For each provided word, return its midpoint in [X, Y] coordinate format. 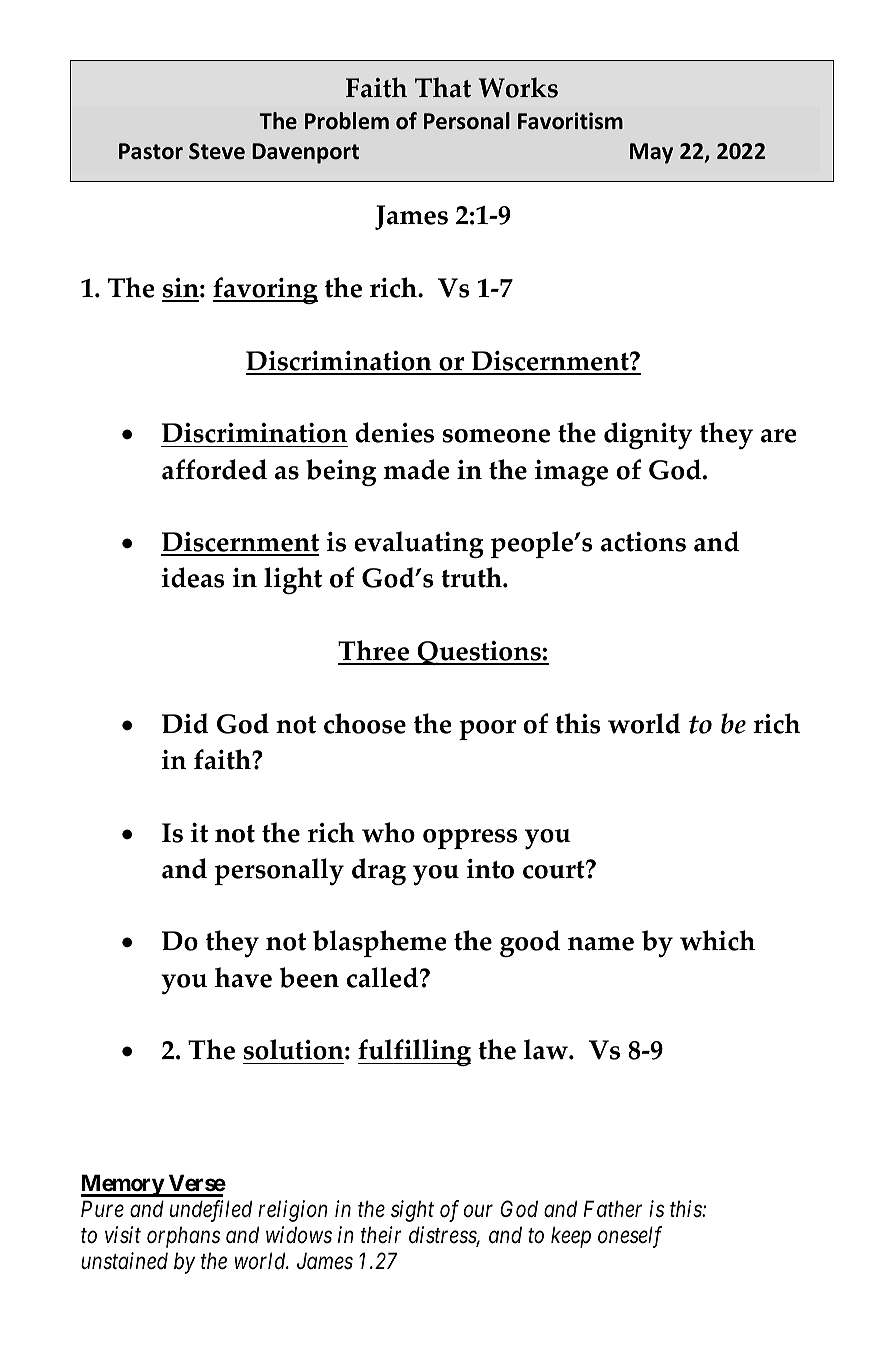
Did [185, 723]
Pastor [151, 151]
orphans [183, 1237]
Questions [479, 653]
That [443, 87]
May [651, 153]
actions [643, 542]
